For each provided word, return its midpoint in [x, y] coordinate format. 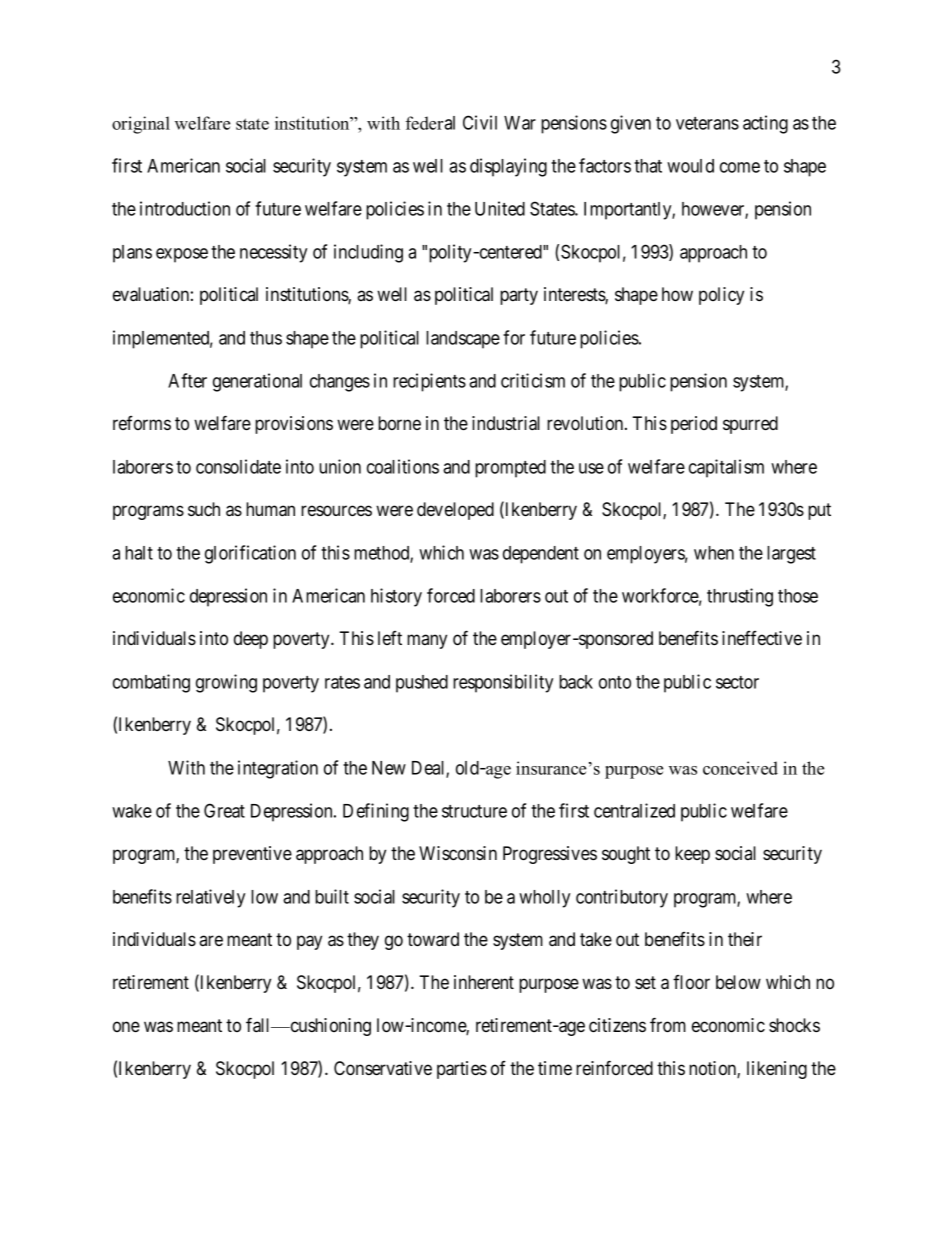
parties [462, 1070]
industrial [506, 423]
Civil [480, 122]
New [389, 768]
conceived [740, 768]
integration [278, 769]
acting [765, 124]
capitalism [726, 468]
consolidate [238, 466]
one [126, 1026]
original [141, 125]
